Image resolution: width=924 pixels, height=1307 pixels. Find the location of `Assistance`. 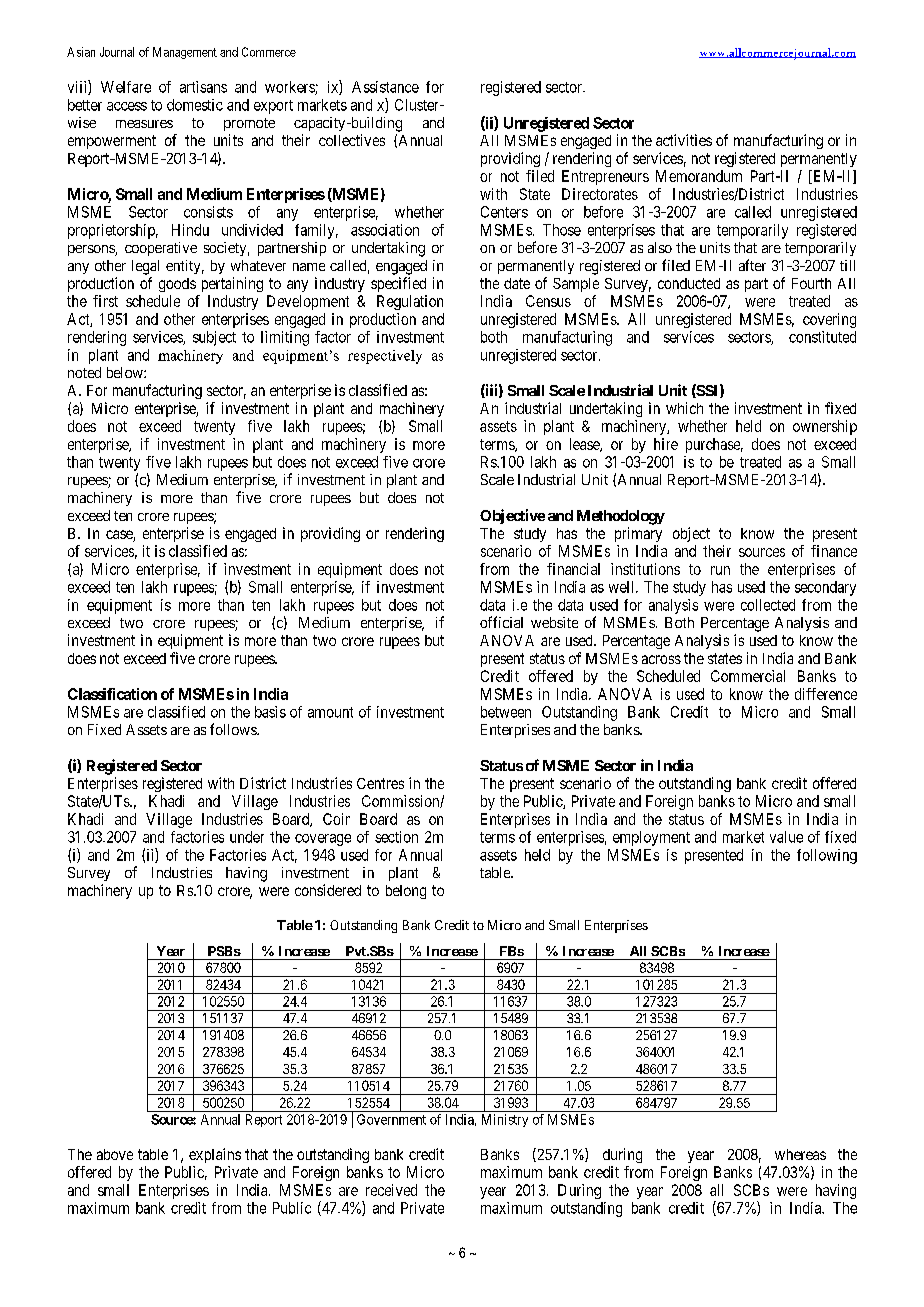

Assistance is located at coordinates (385, 87).
